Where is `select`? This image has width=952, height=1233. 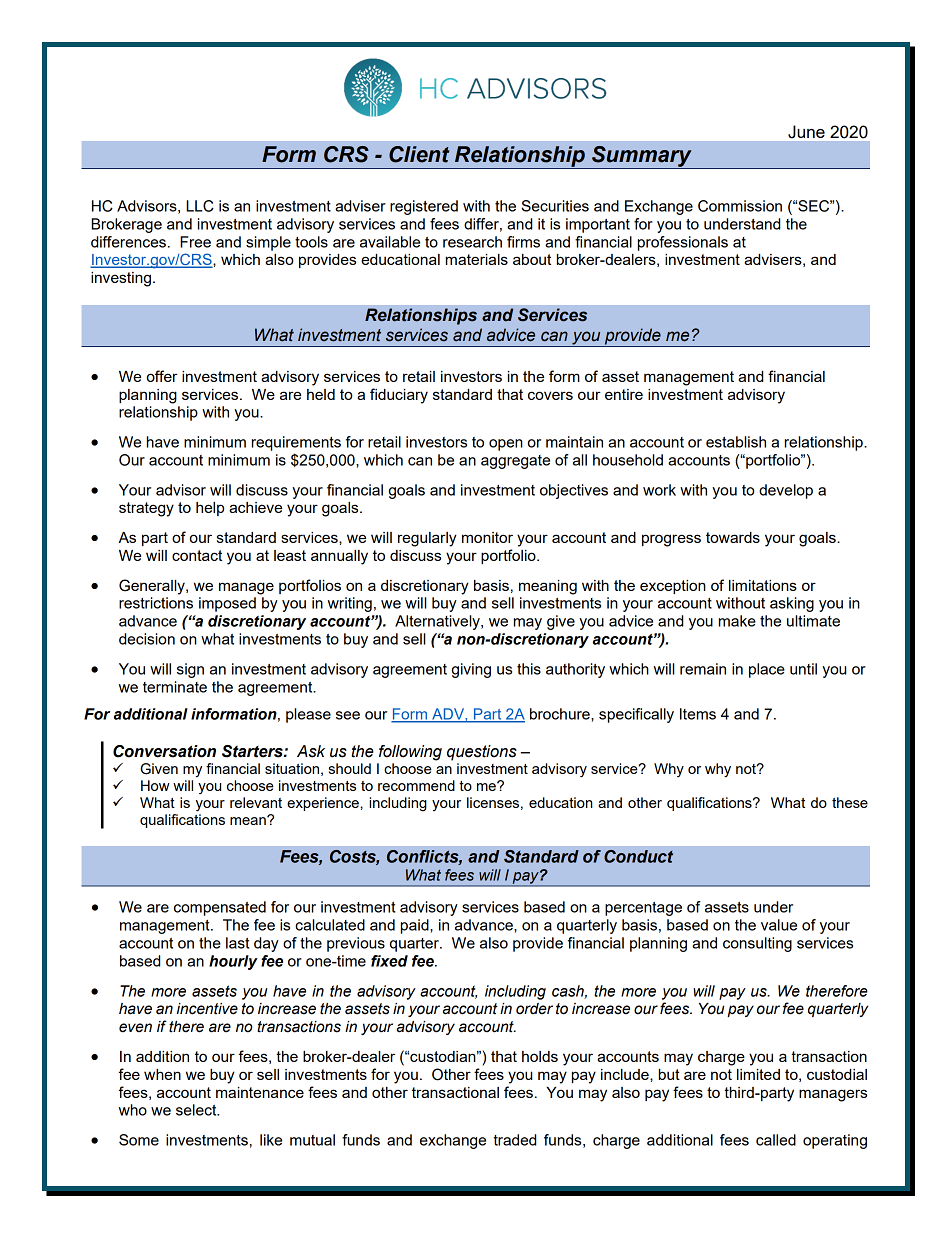 select is located at coordinates (197, 1110).
